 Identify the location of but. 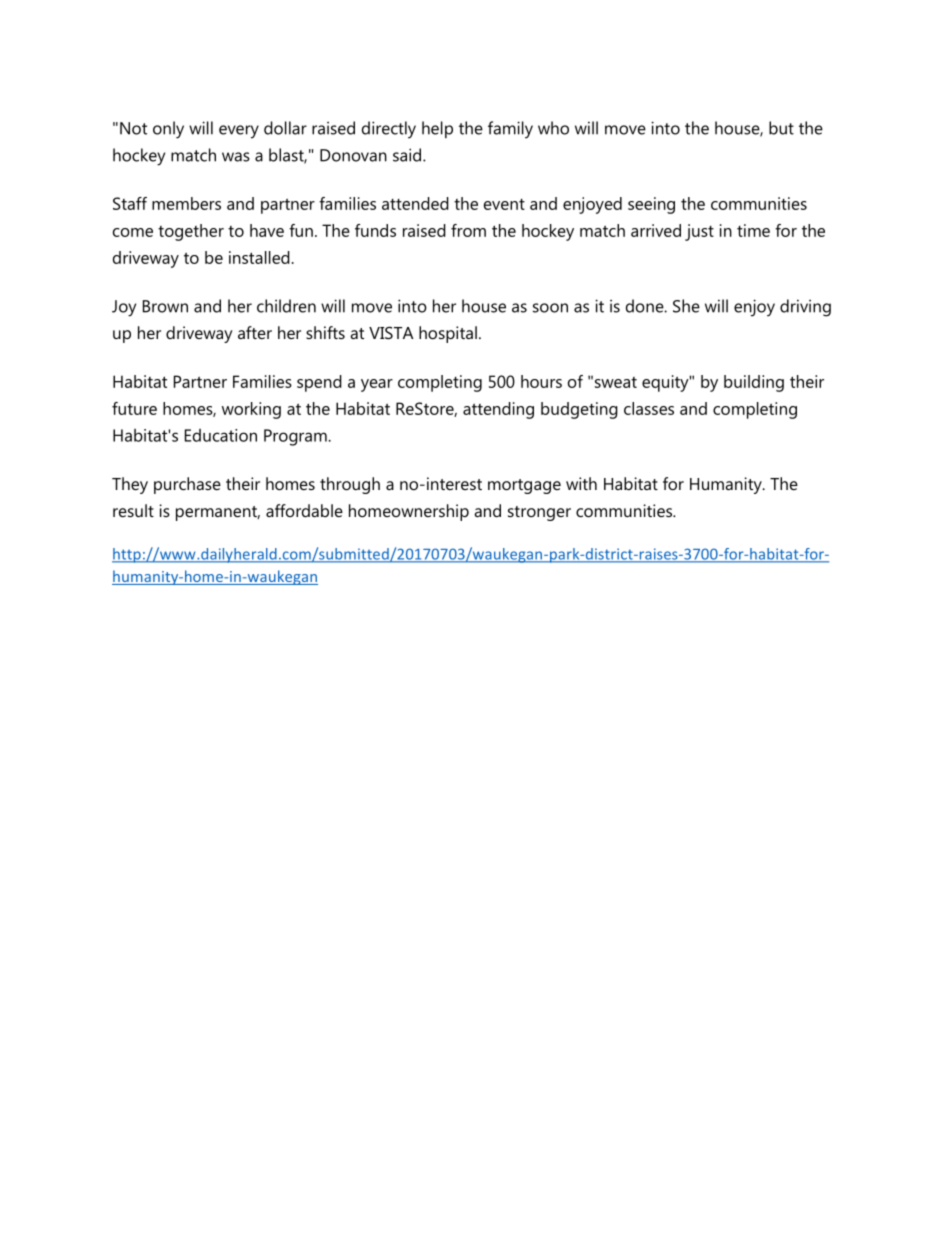
(781, 128).
